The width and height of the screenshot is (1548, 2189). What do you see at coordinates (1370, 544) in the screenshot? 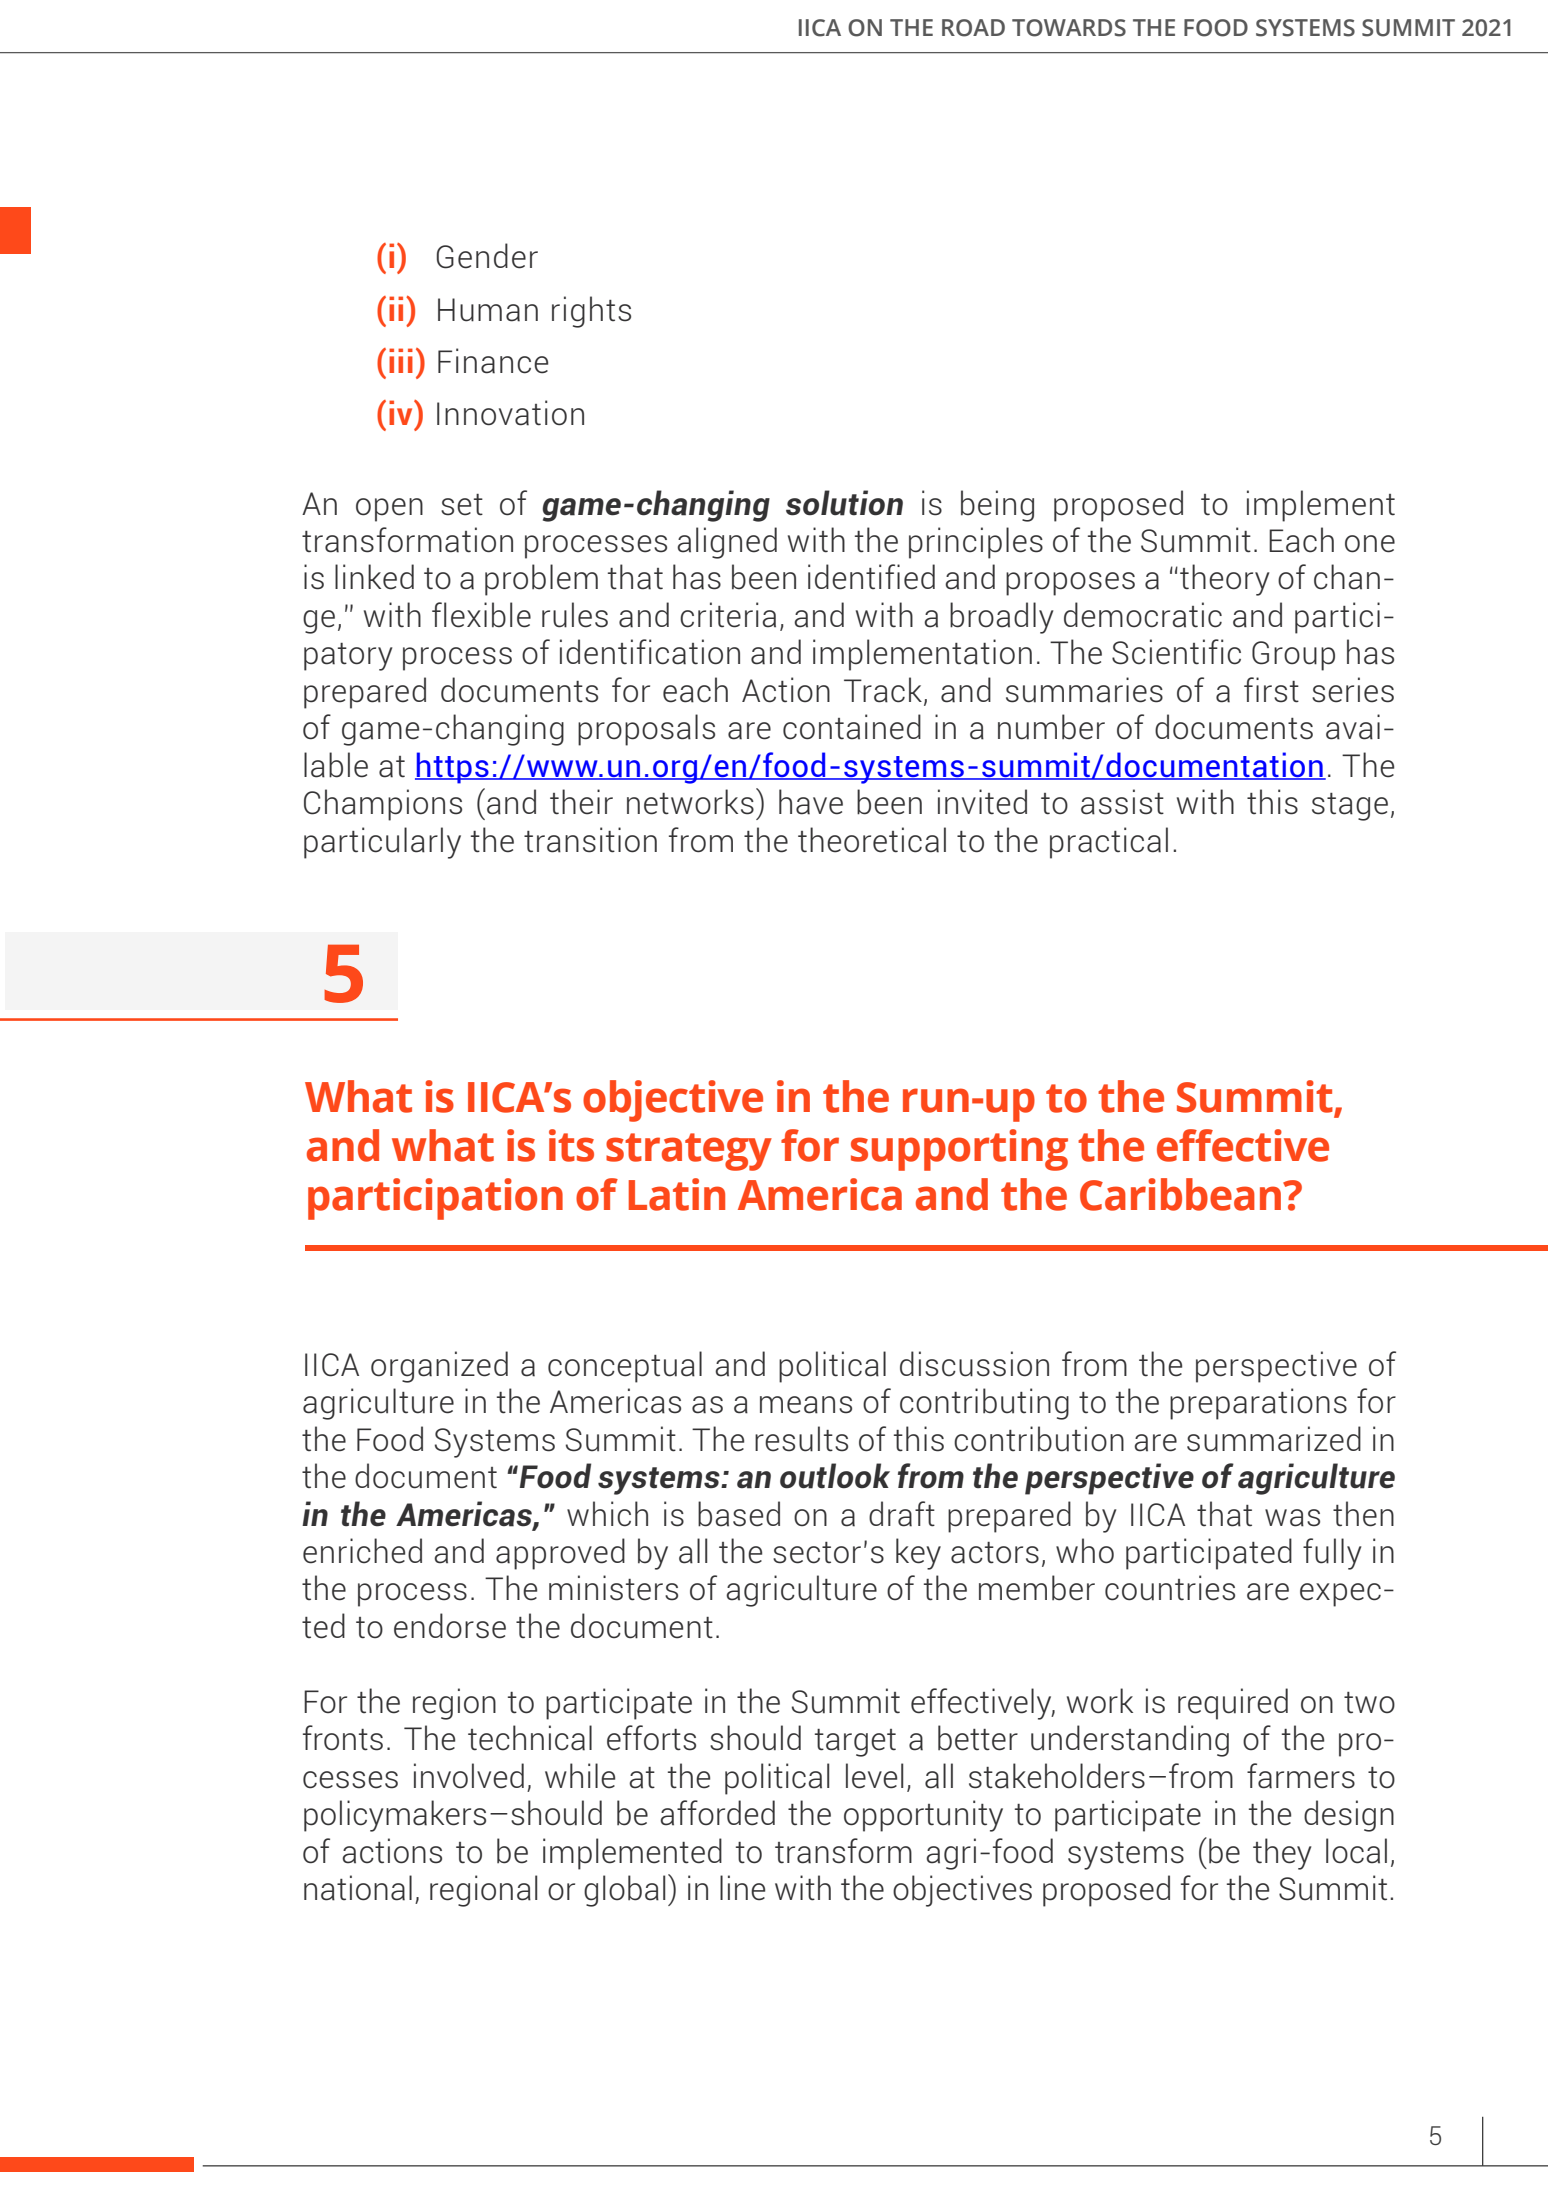
I see `one` at bounding box center [1370, 544].
